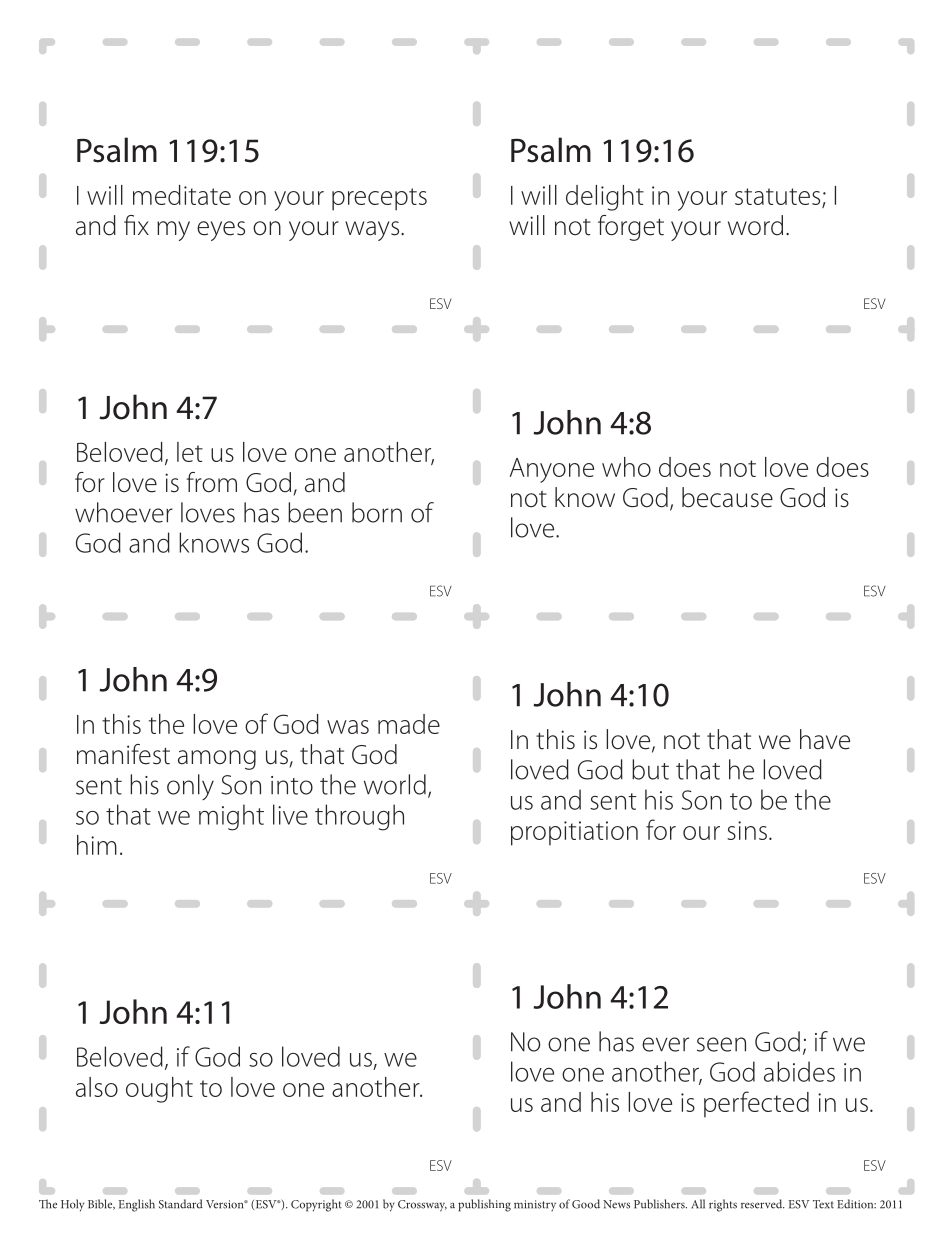 This page has width=952, height=1233. Describe the element at coordinates (825, 739) in the page. I see `have` at that location.
